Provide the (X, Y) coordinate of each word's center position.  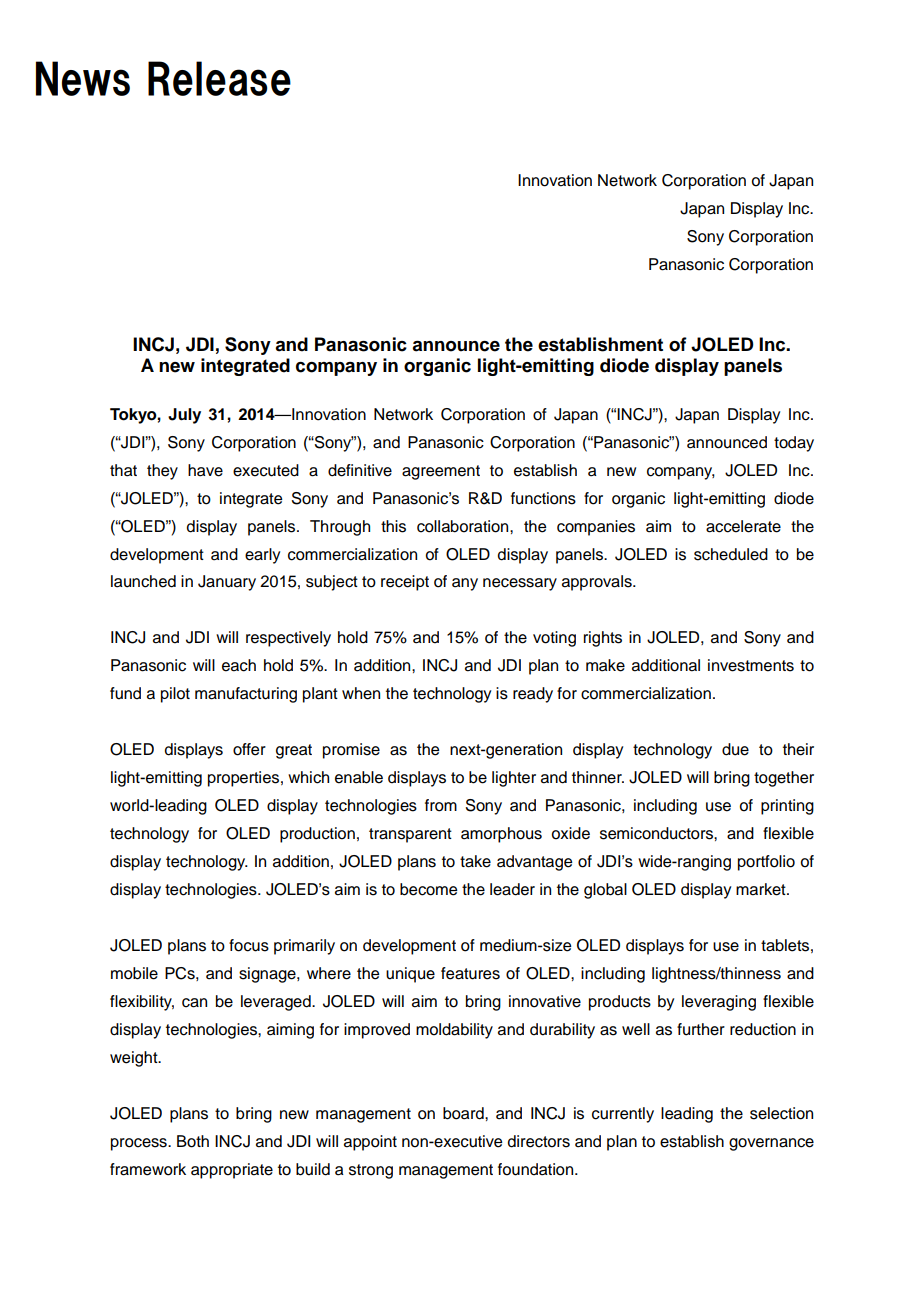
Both (193, 1141)
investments (751, 665)
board (464, 1113)
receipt (405, 583)
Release (219, 78)
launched (143, 581)
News (83, 78)
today (794, 444)
